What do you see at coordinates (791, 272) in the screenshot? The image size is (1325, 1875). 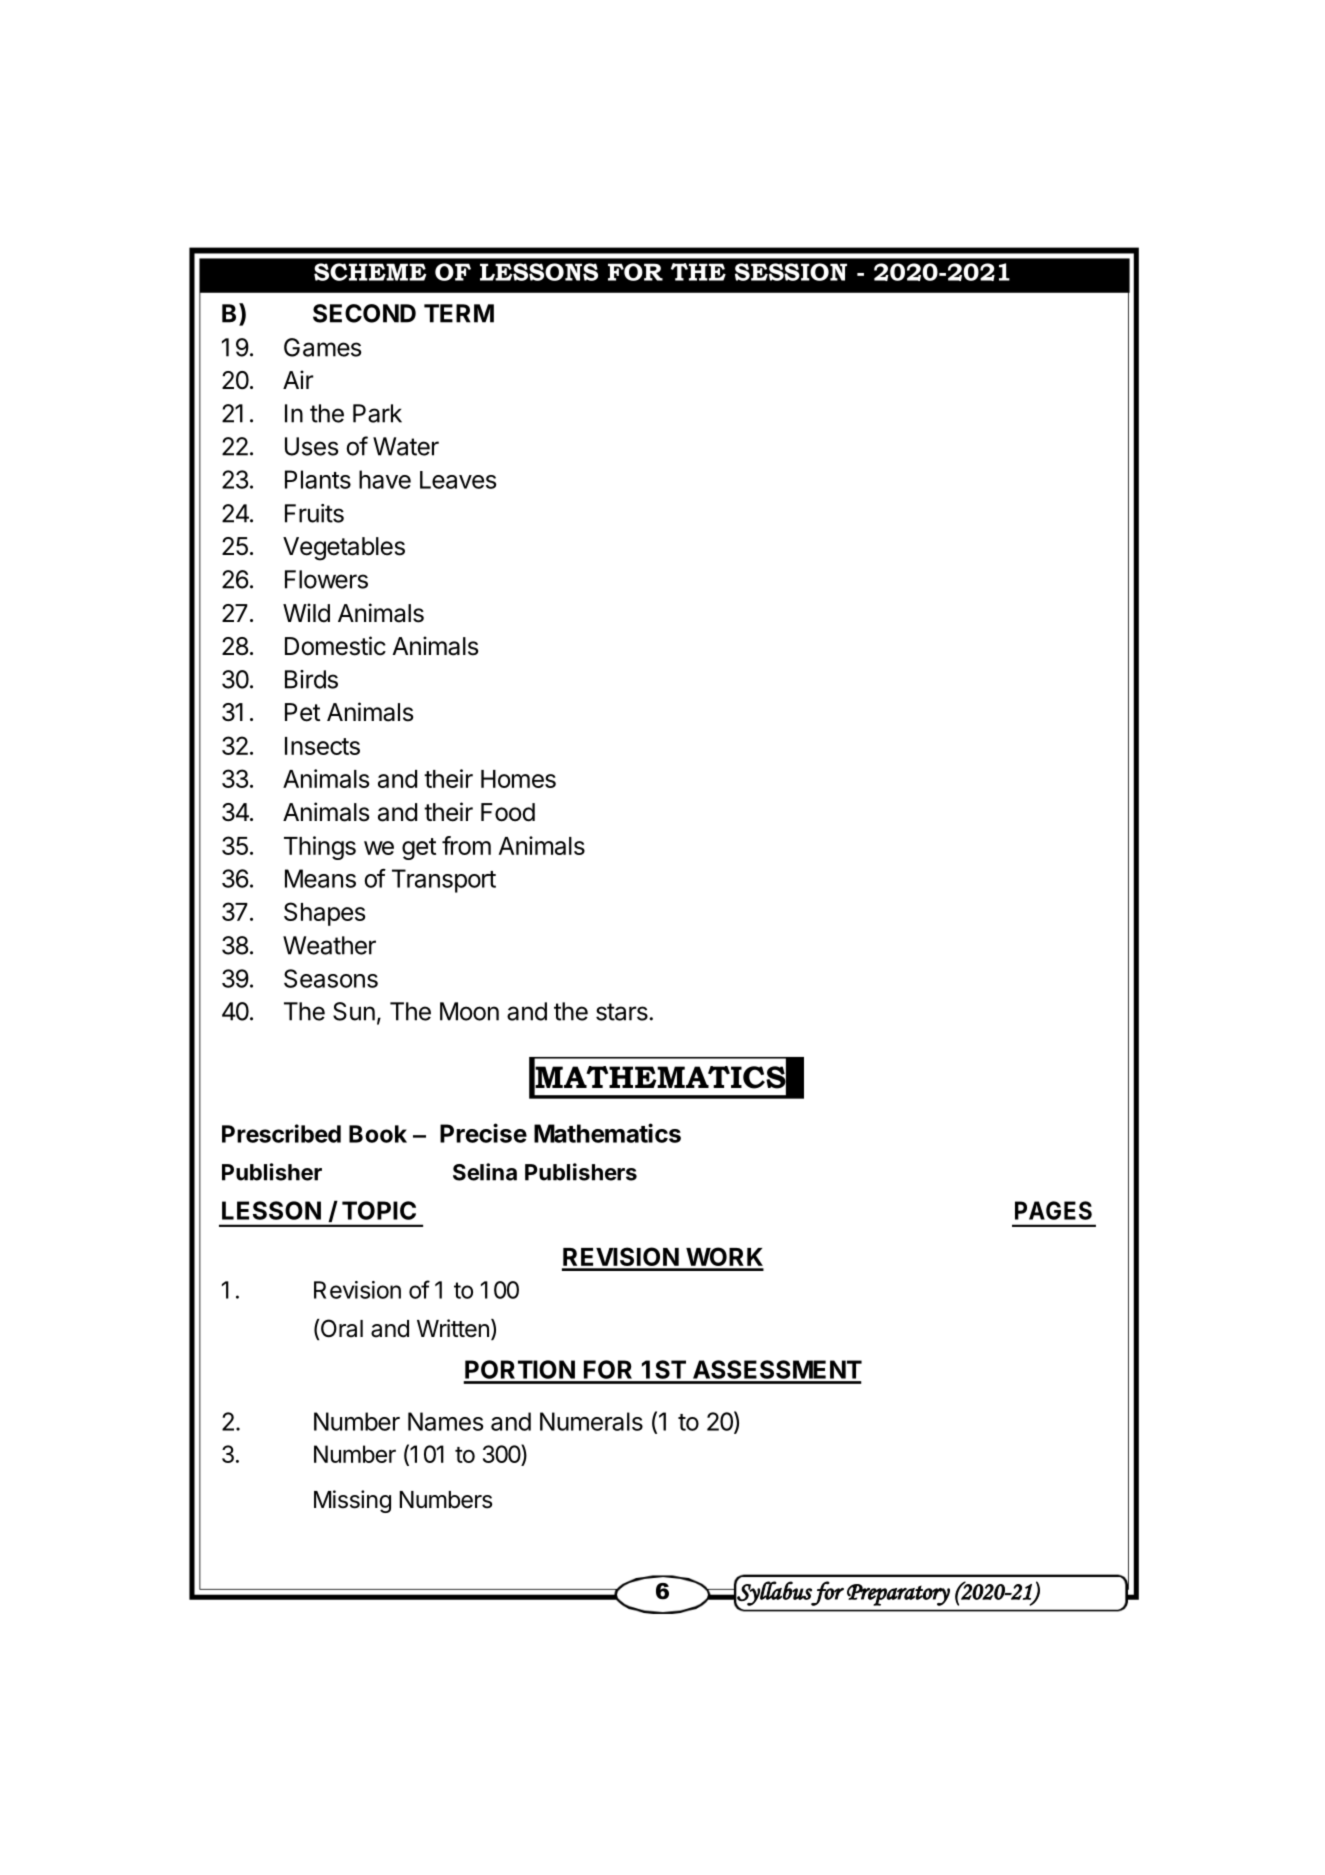 I see `SESSION` at bounding box center [791, 272].
